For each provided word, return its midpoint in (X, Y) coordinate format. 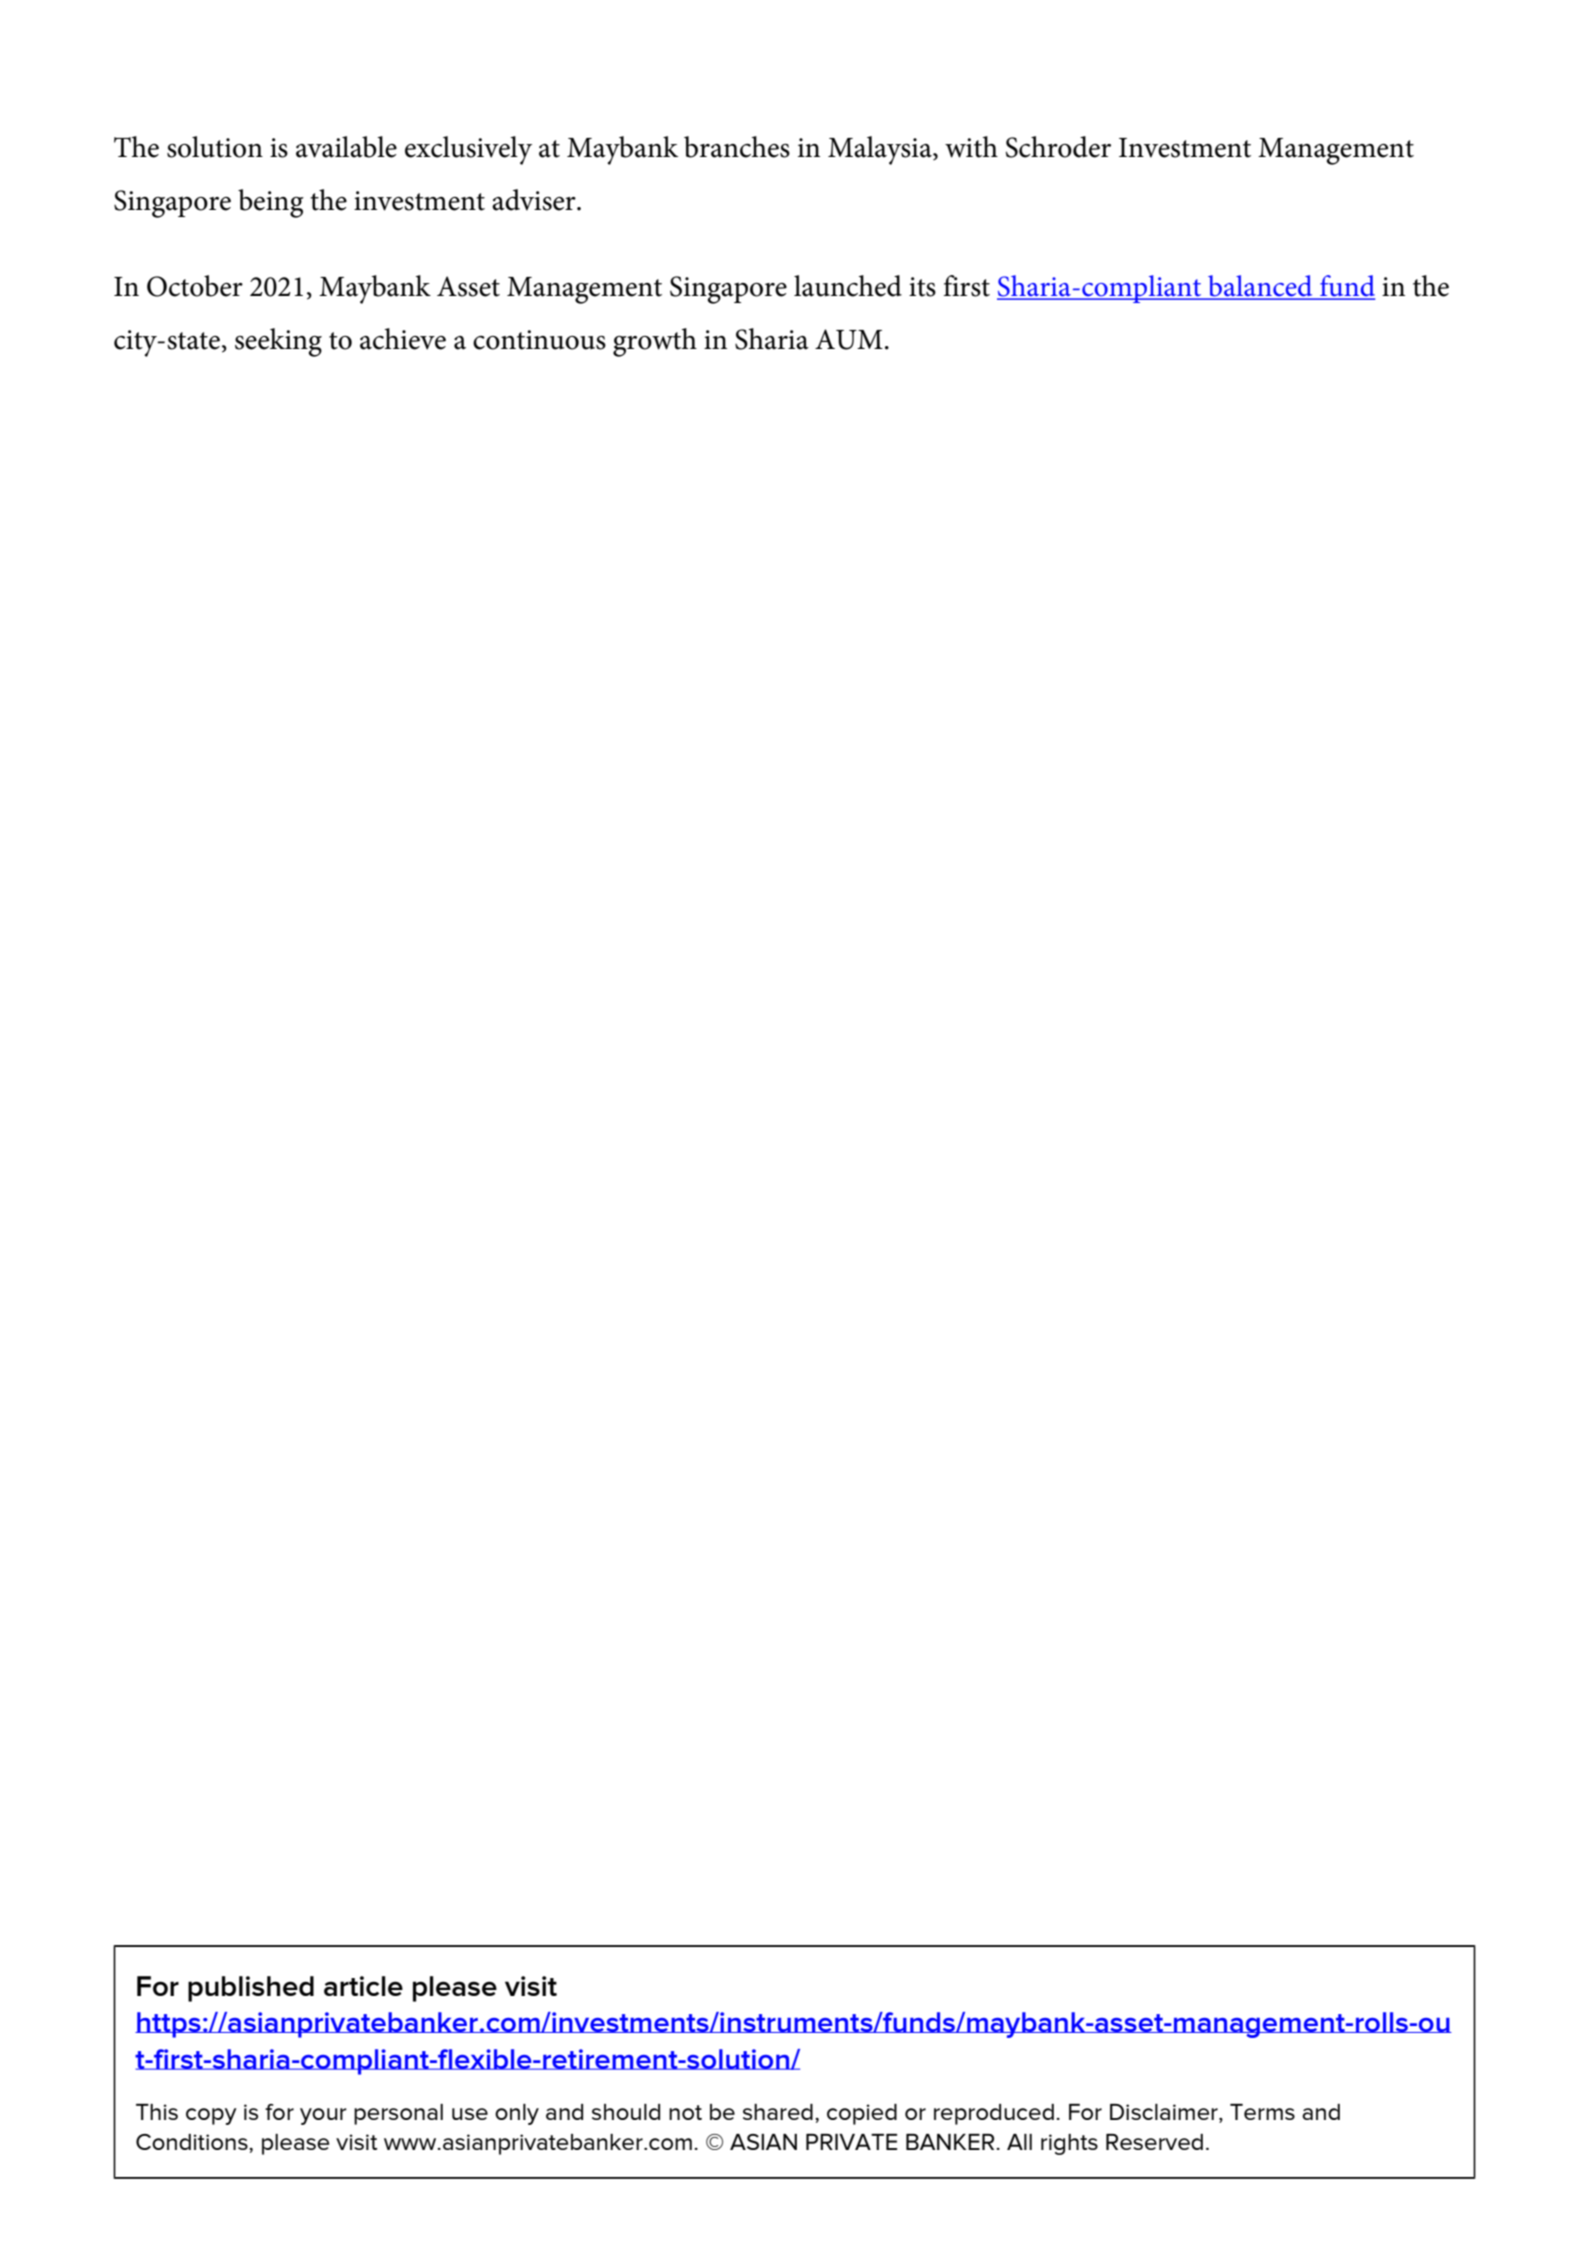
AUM (849, 339)
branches (737, 147)
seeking (278, 342)
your (323, 2116)
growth (655, 342)
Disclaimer (1165, 2113)
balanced (1260, 287)
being (271, 203)
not (685, 2112)
